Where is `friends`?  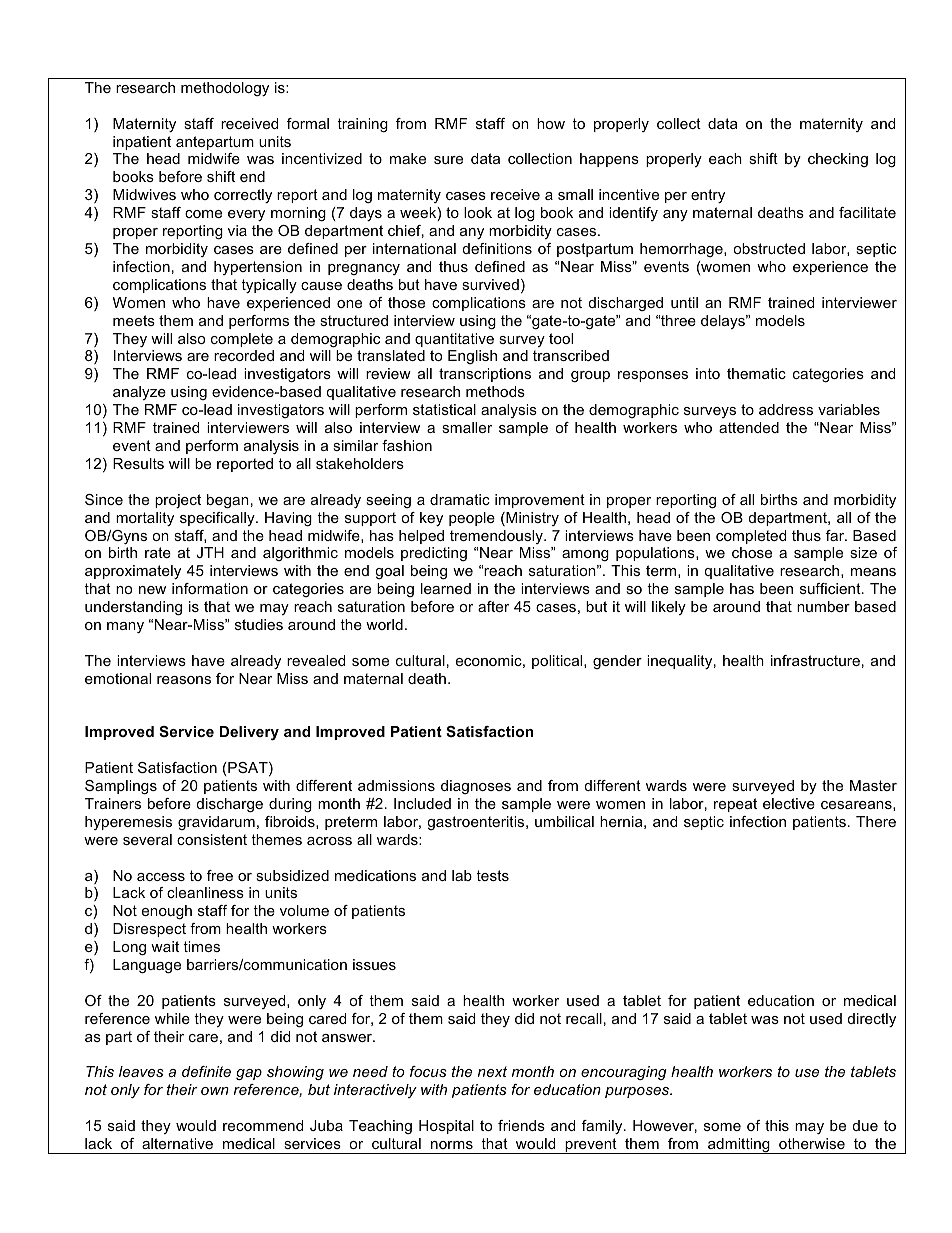
friends is located at coordinates (521, 1125).
